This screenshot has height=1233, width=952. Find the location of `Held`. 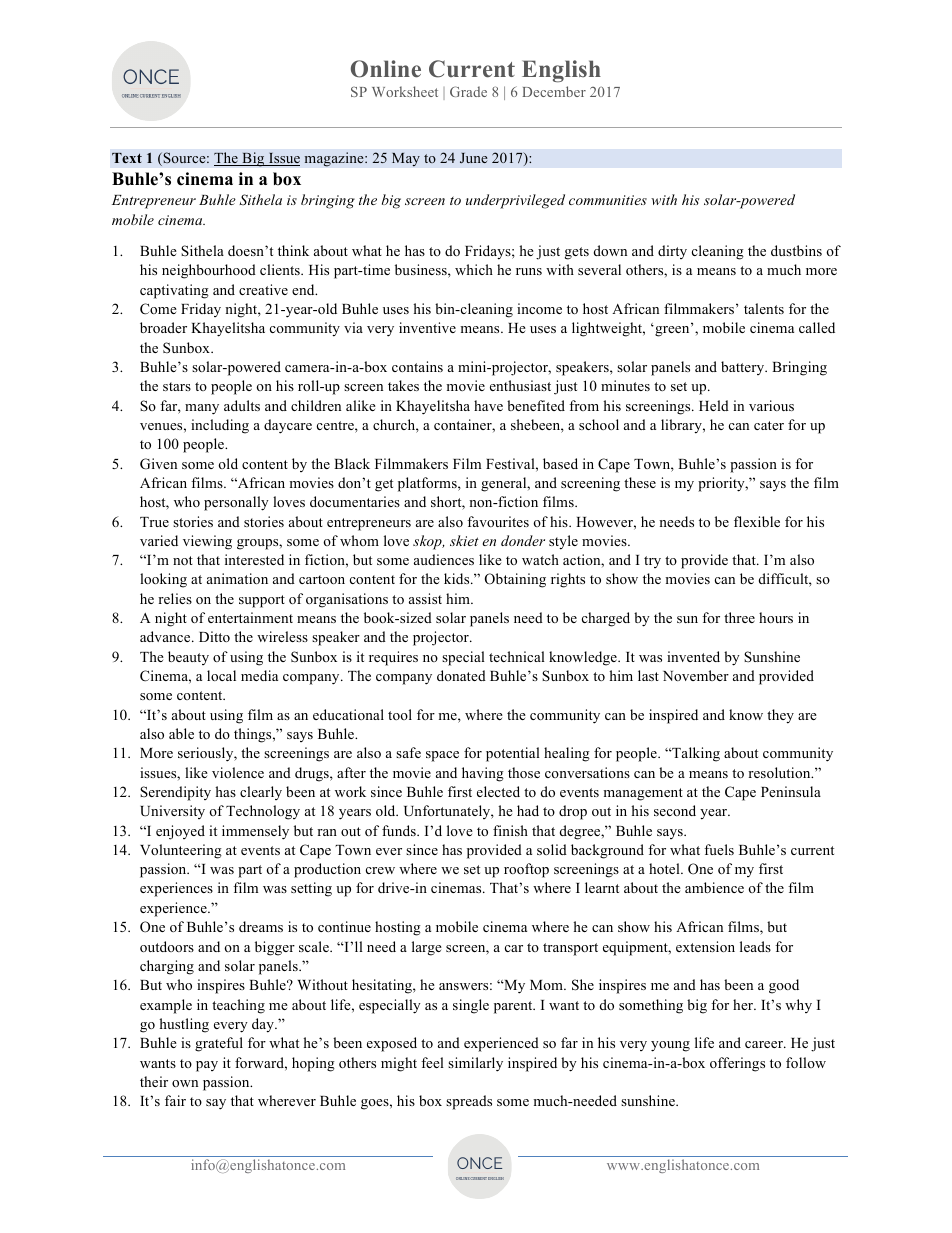

Held is located at coordinates (714, 405).
